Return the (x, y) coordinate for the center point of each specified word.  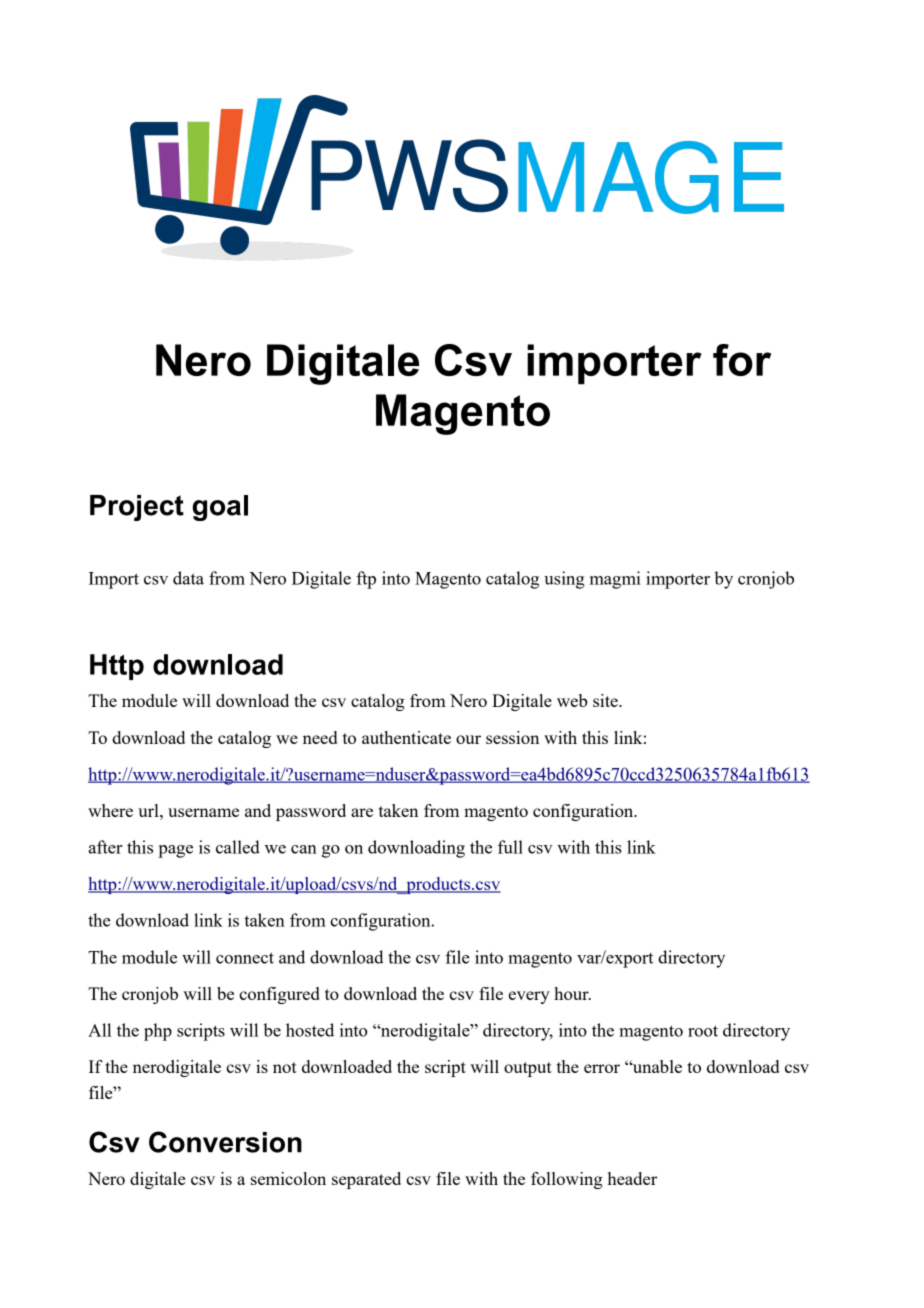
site (606, 700)
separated (366, 1180)
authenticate (406, 737)
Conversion (225, 1142)
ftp (366, 580)
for (742, 360)
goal (220, 508)
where (110, 810)
